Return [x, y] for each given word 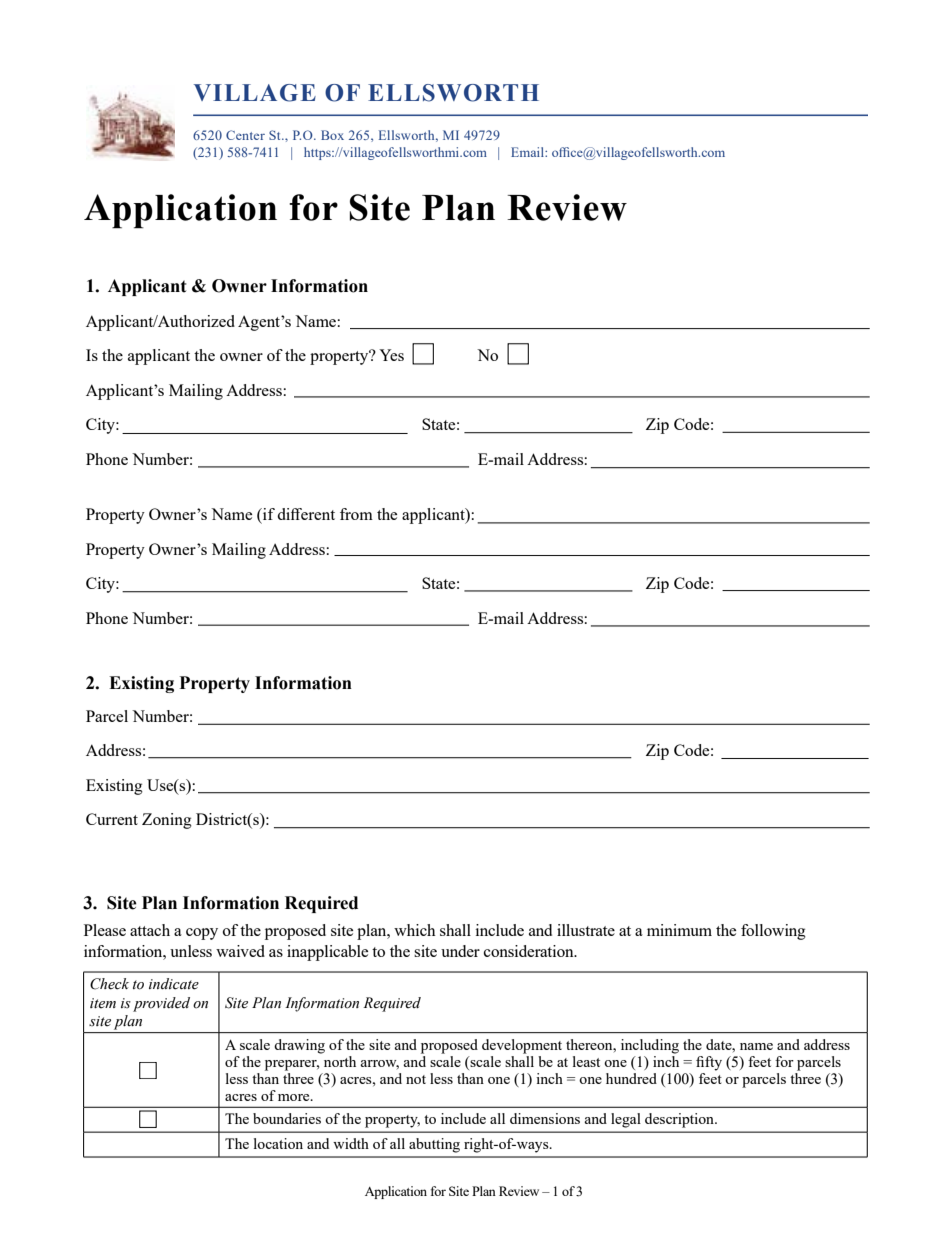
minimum [679, 930]
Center [245, 135]
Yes [391, 355]
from [356, 514]
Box [332, 135]
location [278, 1143]
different [306, 514]
